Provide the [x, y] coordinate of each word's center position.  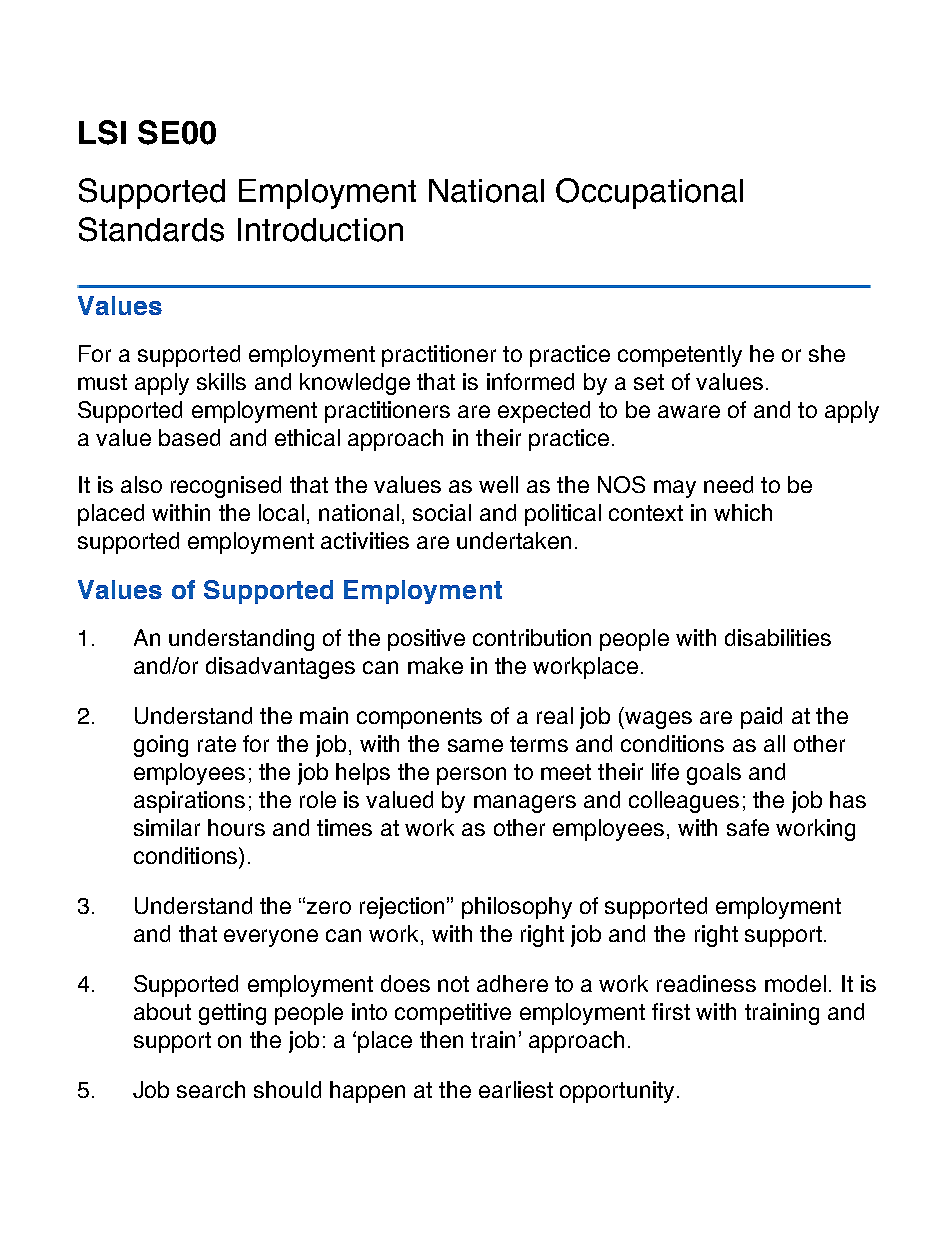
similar [167, 827]
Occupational [649, 193]
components [419, 718]
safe [748, 827]
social [442, 512]
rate [217, 744]
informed [530, 381]
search [211, 1089]
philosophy [517, 908]
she [827, 353]
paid [761, 718]
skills [221, 381]
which [743, 512]
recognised [226, 487]
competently [680, 356]
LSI [102, 132]
